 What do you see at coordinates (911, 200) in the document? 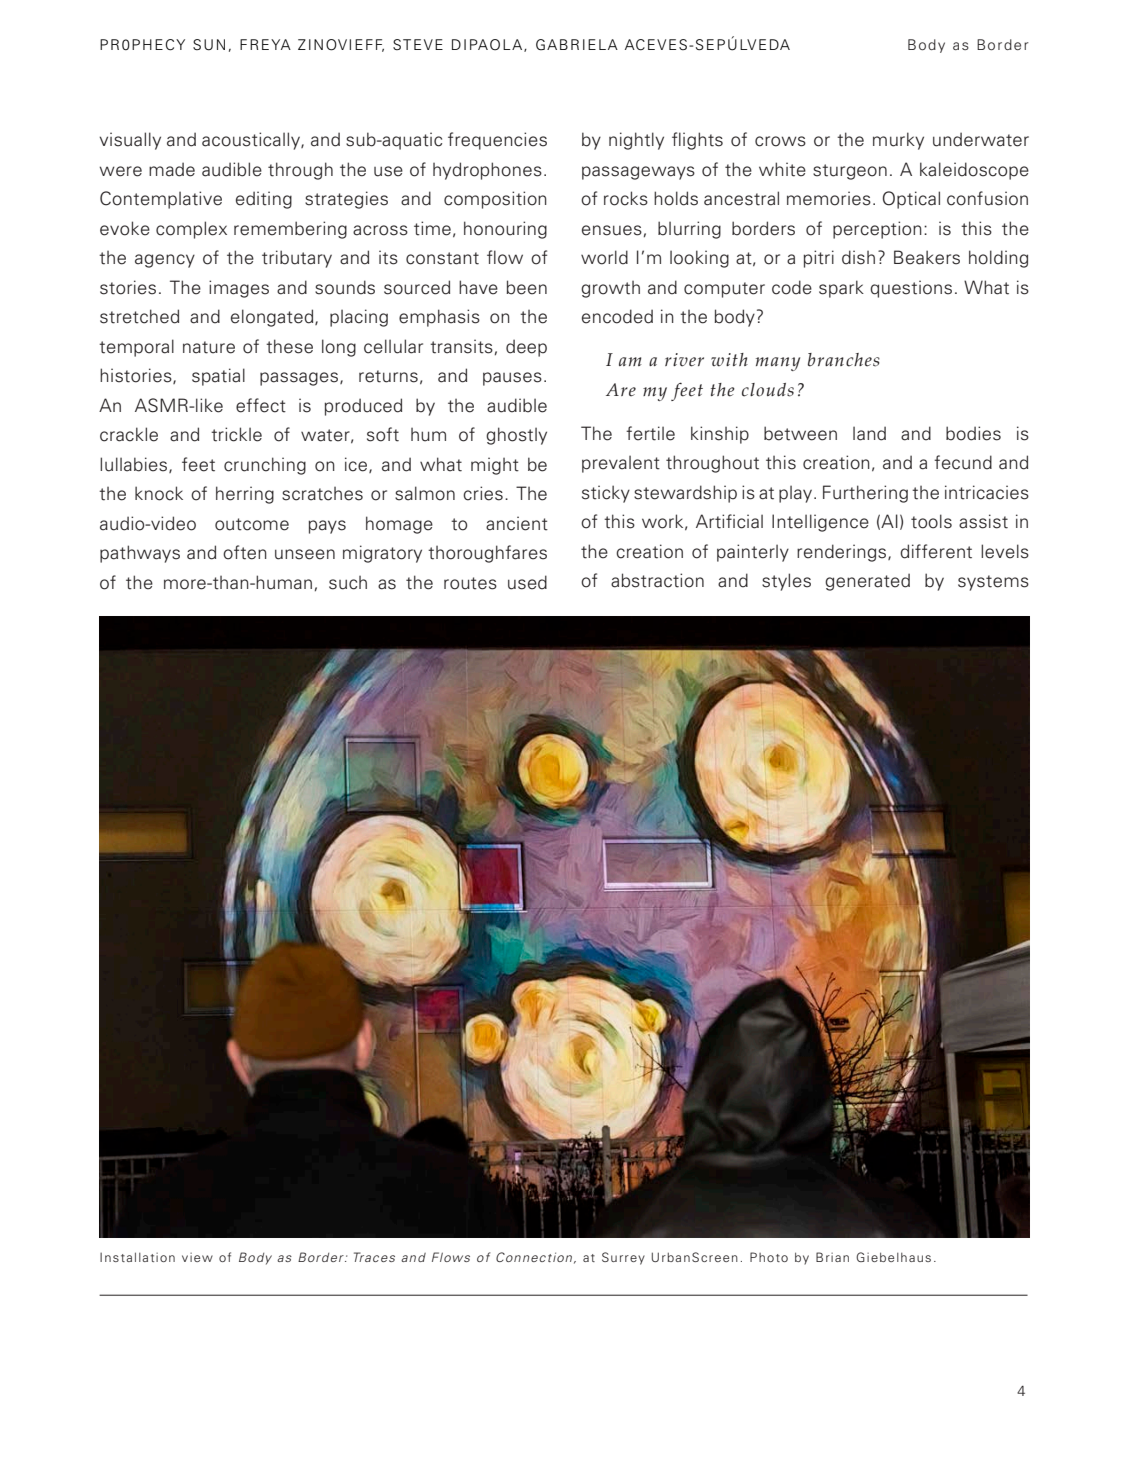
I see `Optical` at bounding box center [911, 200].
